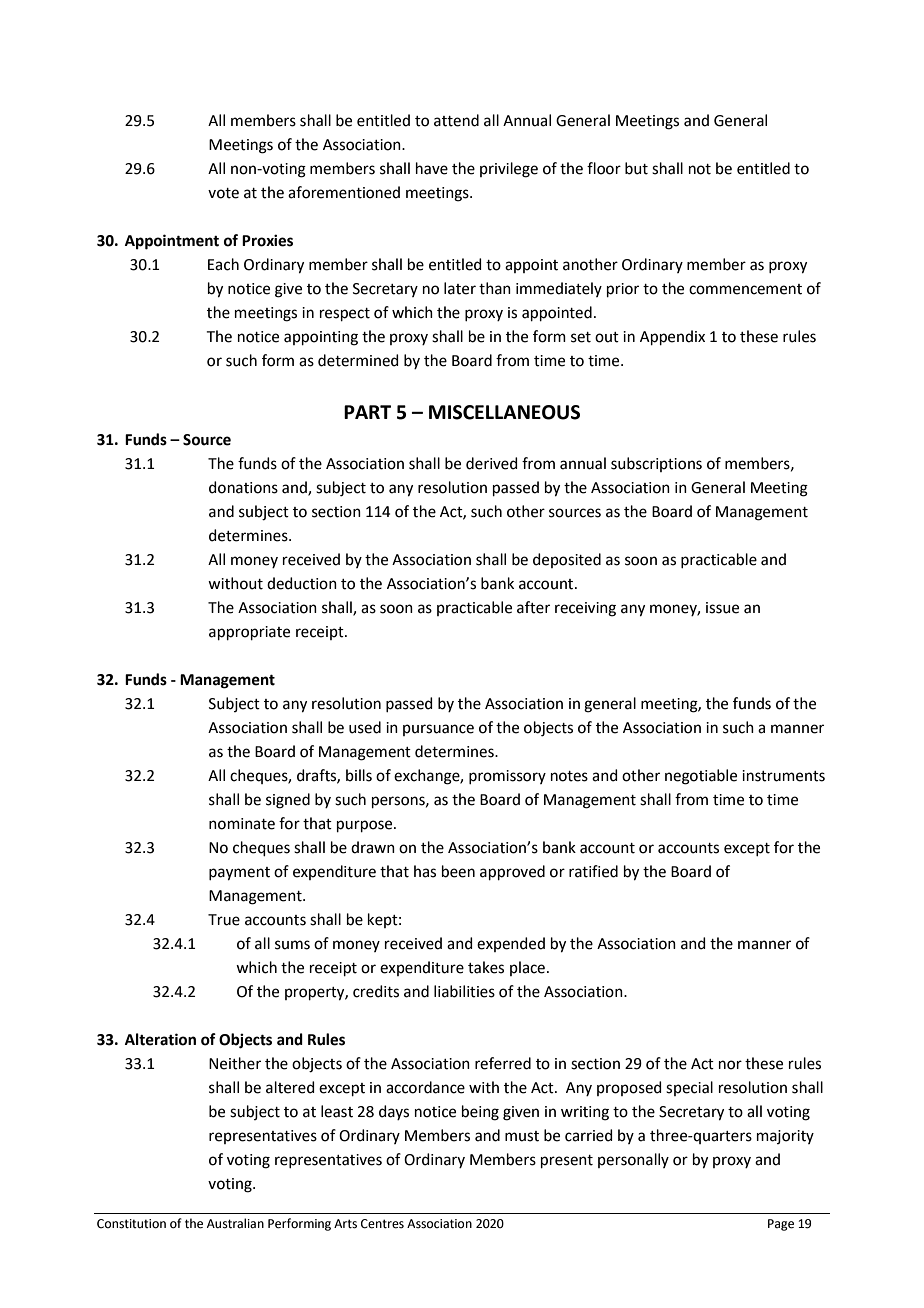  Describe the element at coordinates (224, 920) in the screenshot. I see `True` at that location.
